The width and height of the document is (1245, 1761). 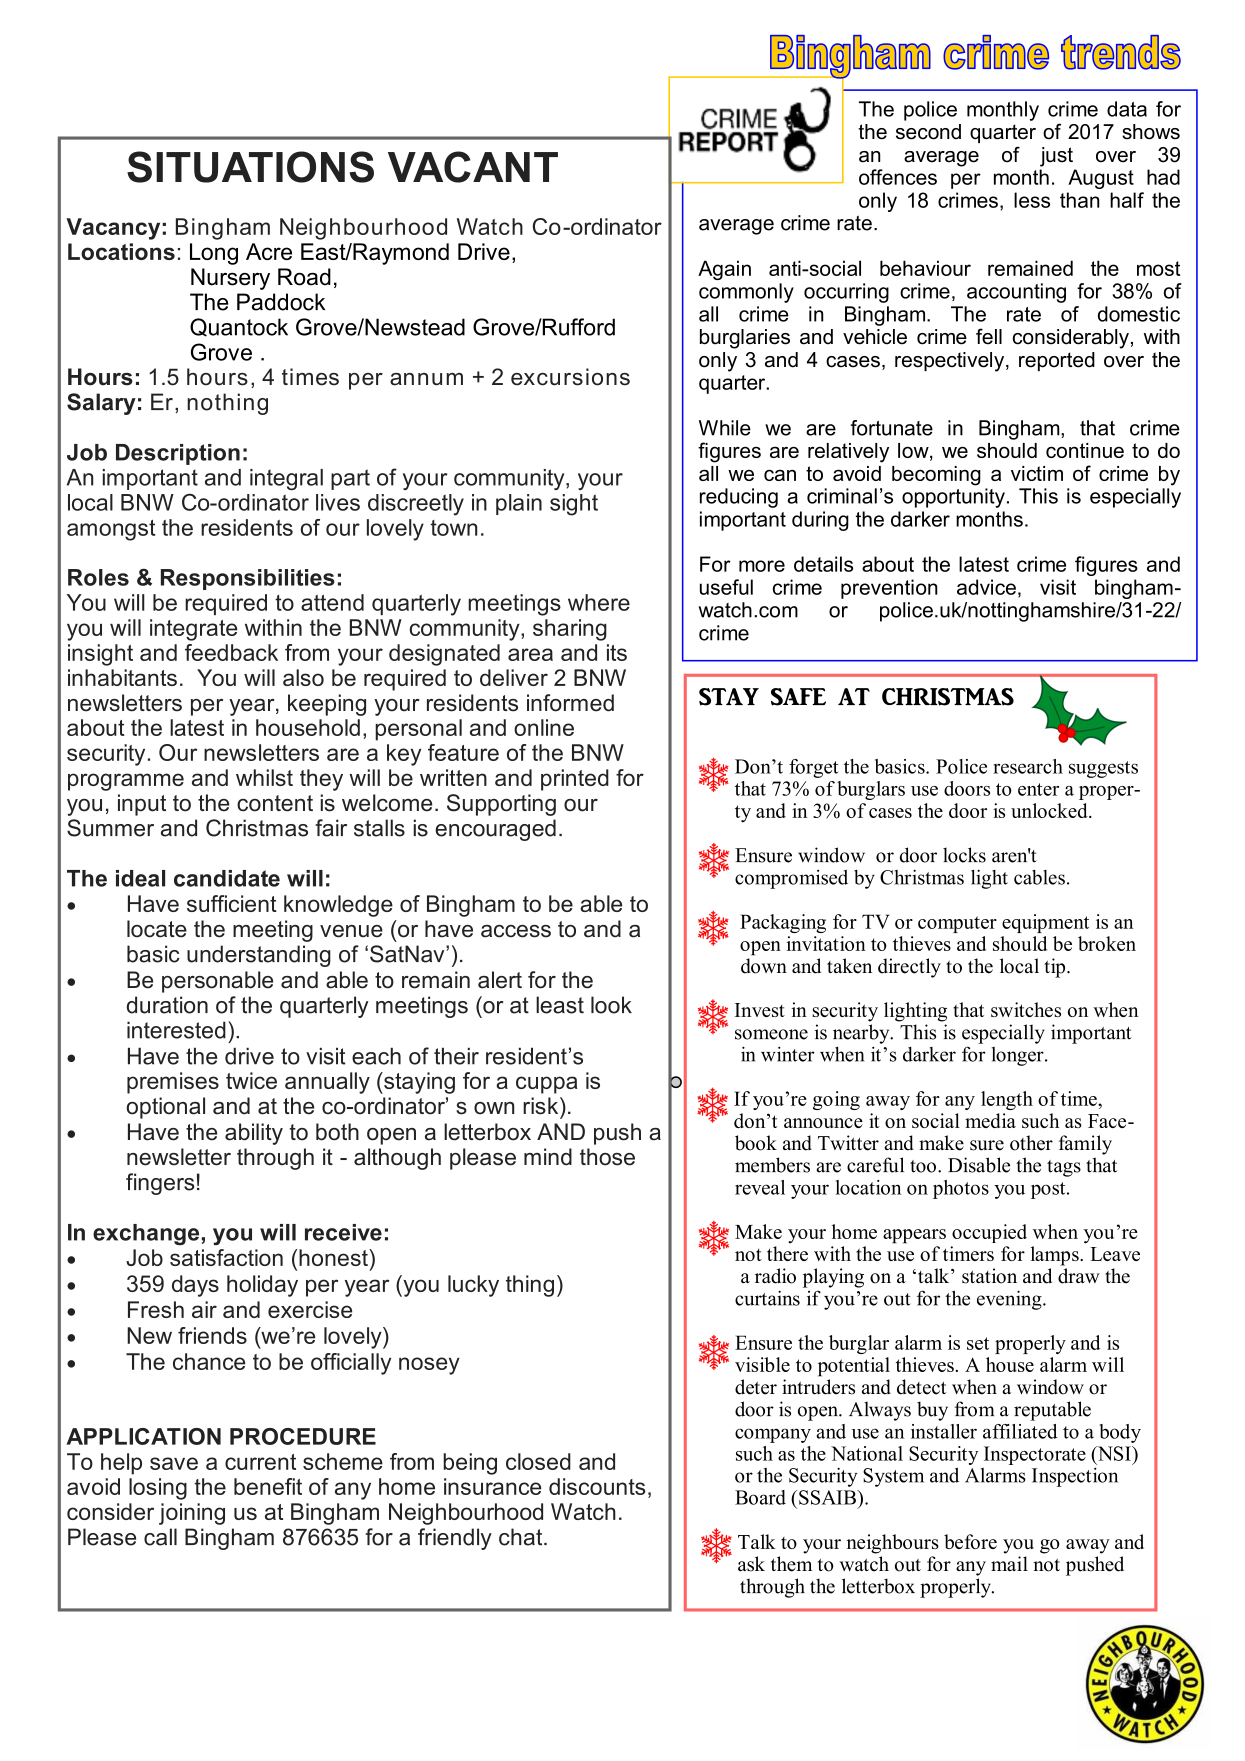 What do you see at coordinates (1050, 810) in the document?
I see `unlocked` at bounding box center [1050, 810].
